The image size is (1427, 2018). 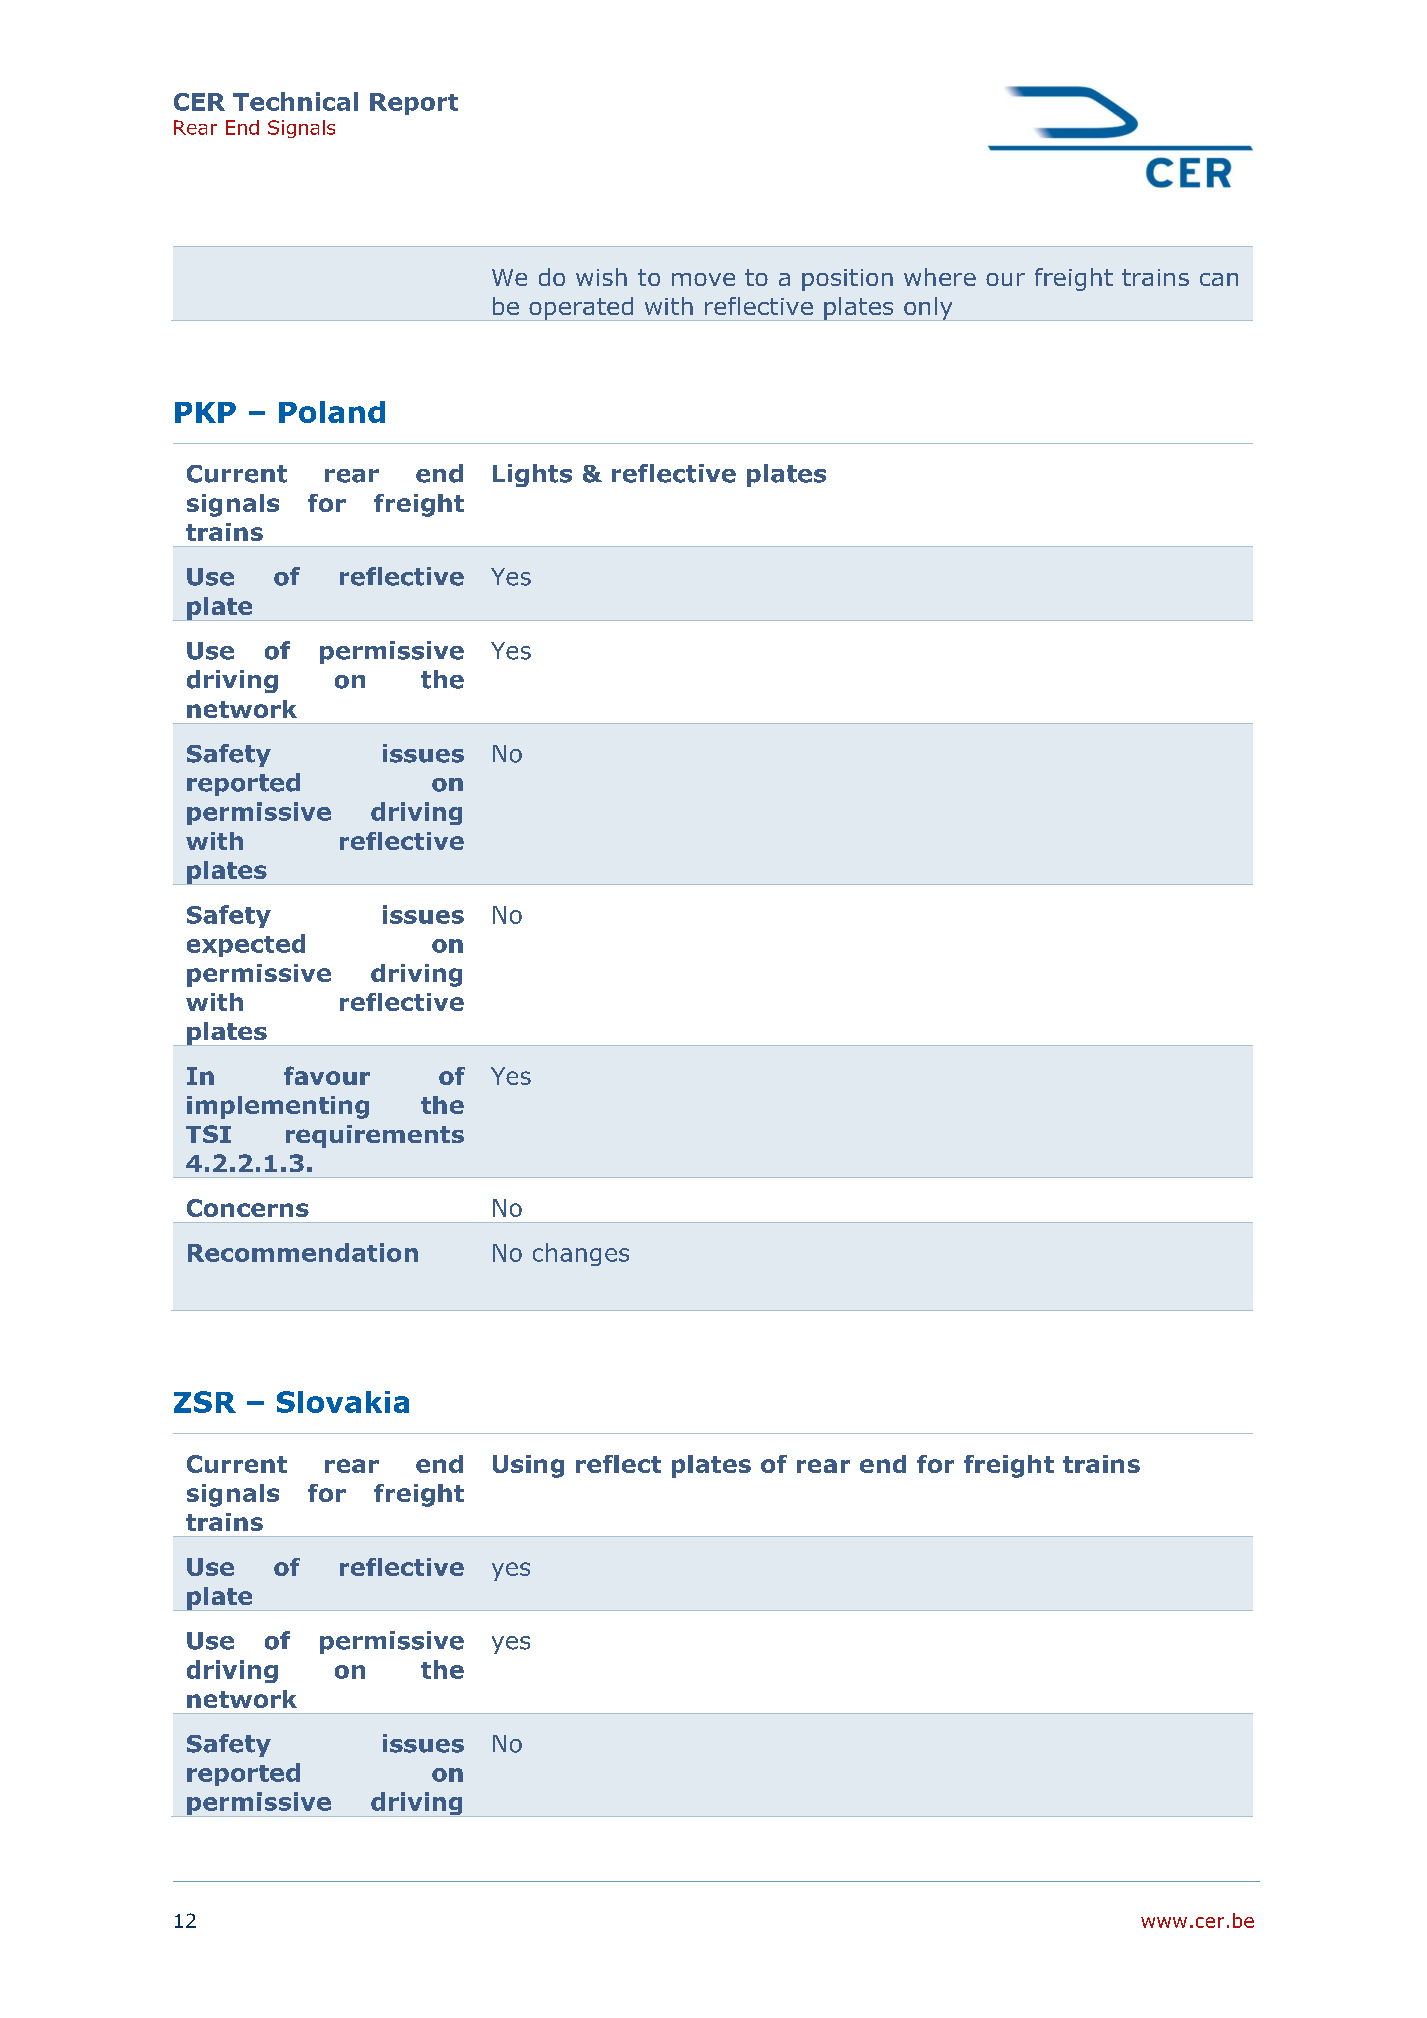 I want to click on can, so click(x=1219, y=279).
